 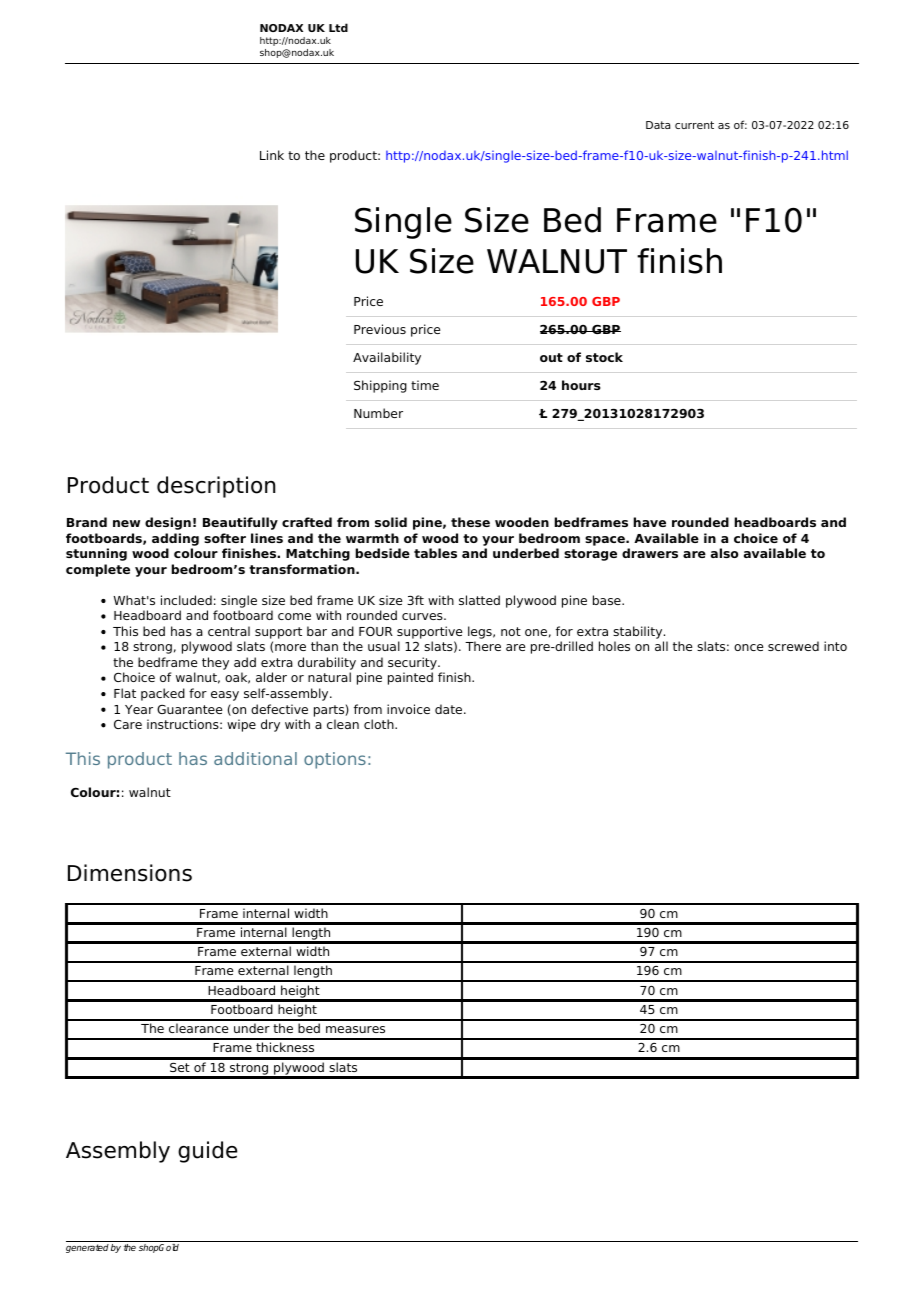 I want to click on Ltd, so click(x=338, y=27).
